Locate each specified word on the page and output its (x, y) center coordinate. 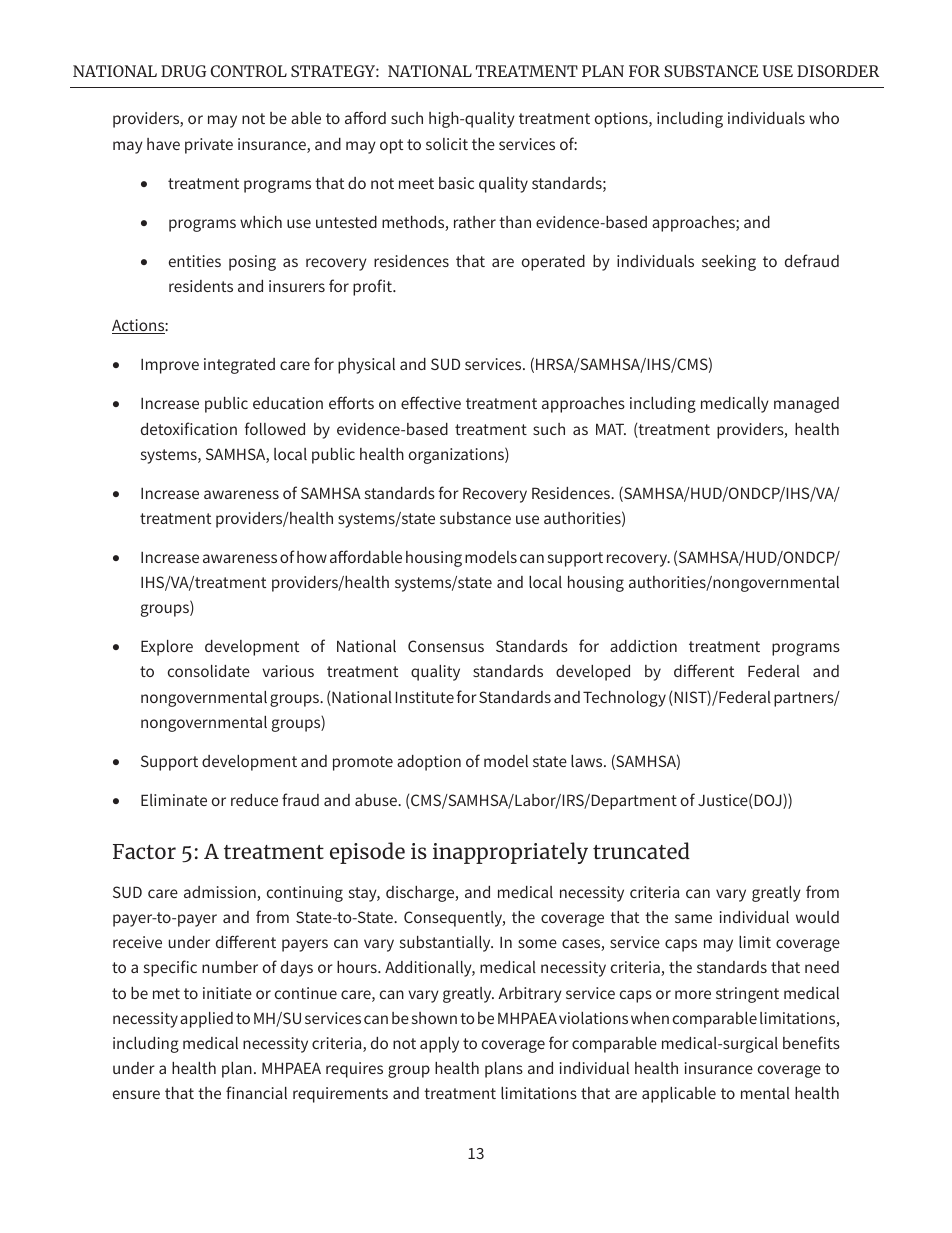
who (824, 118)
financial (256, 1092)
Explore (167, 648)
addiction (643, 646)
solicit (447, 144)
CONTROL (249, 71)
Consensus (446, 646)
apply (439, 1045)
